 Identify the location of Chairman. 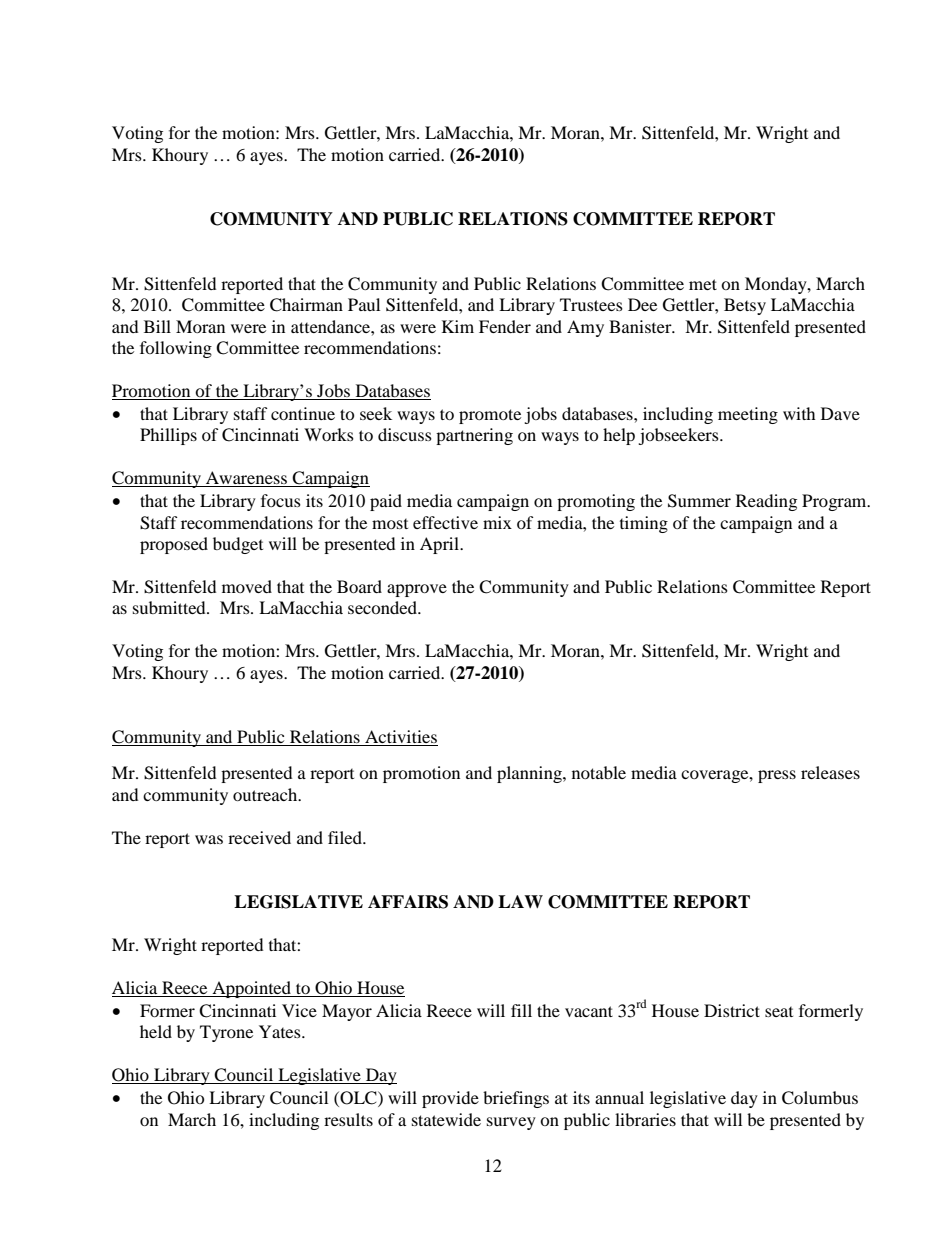
(306, 305).
